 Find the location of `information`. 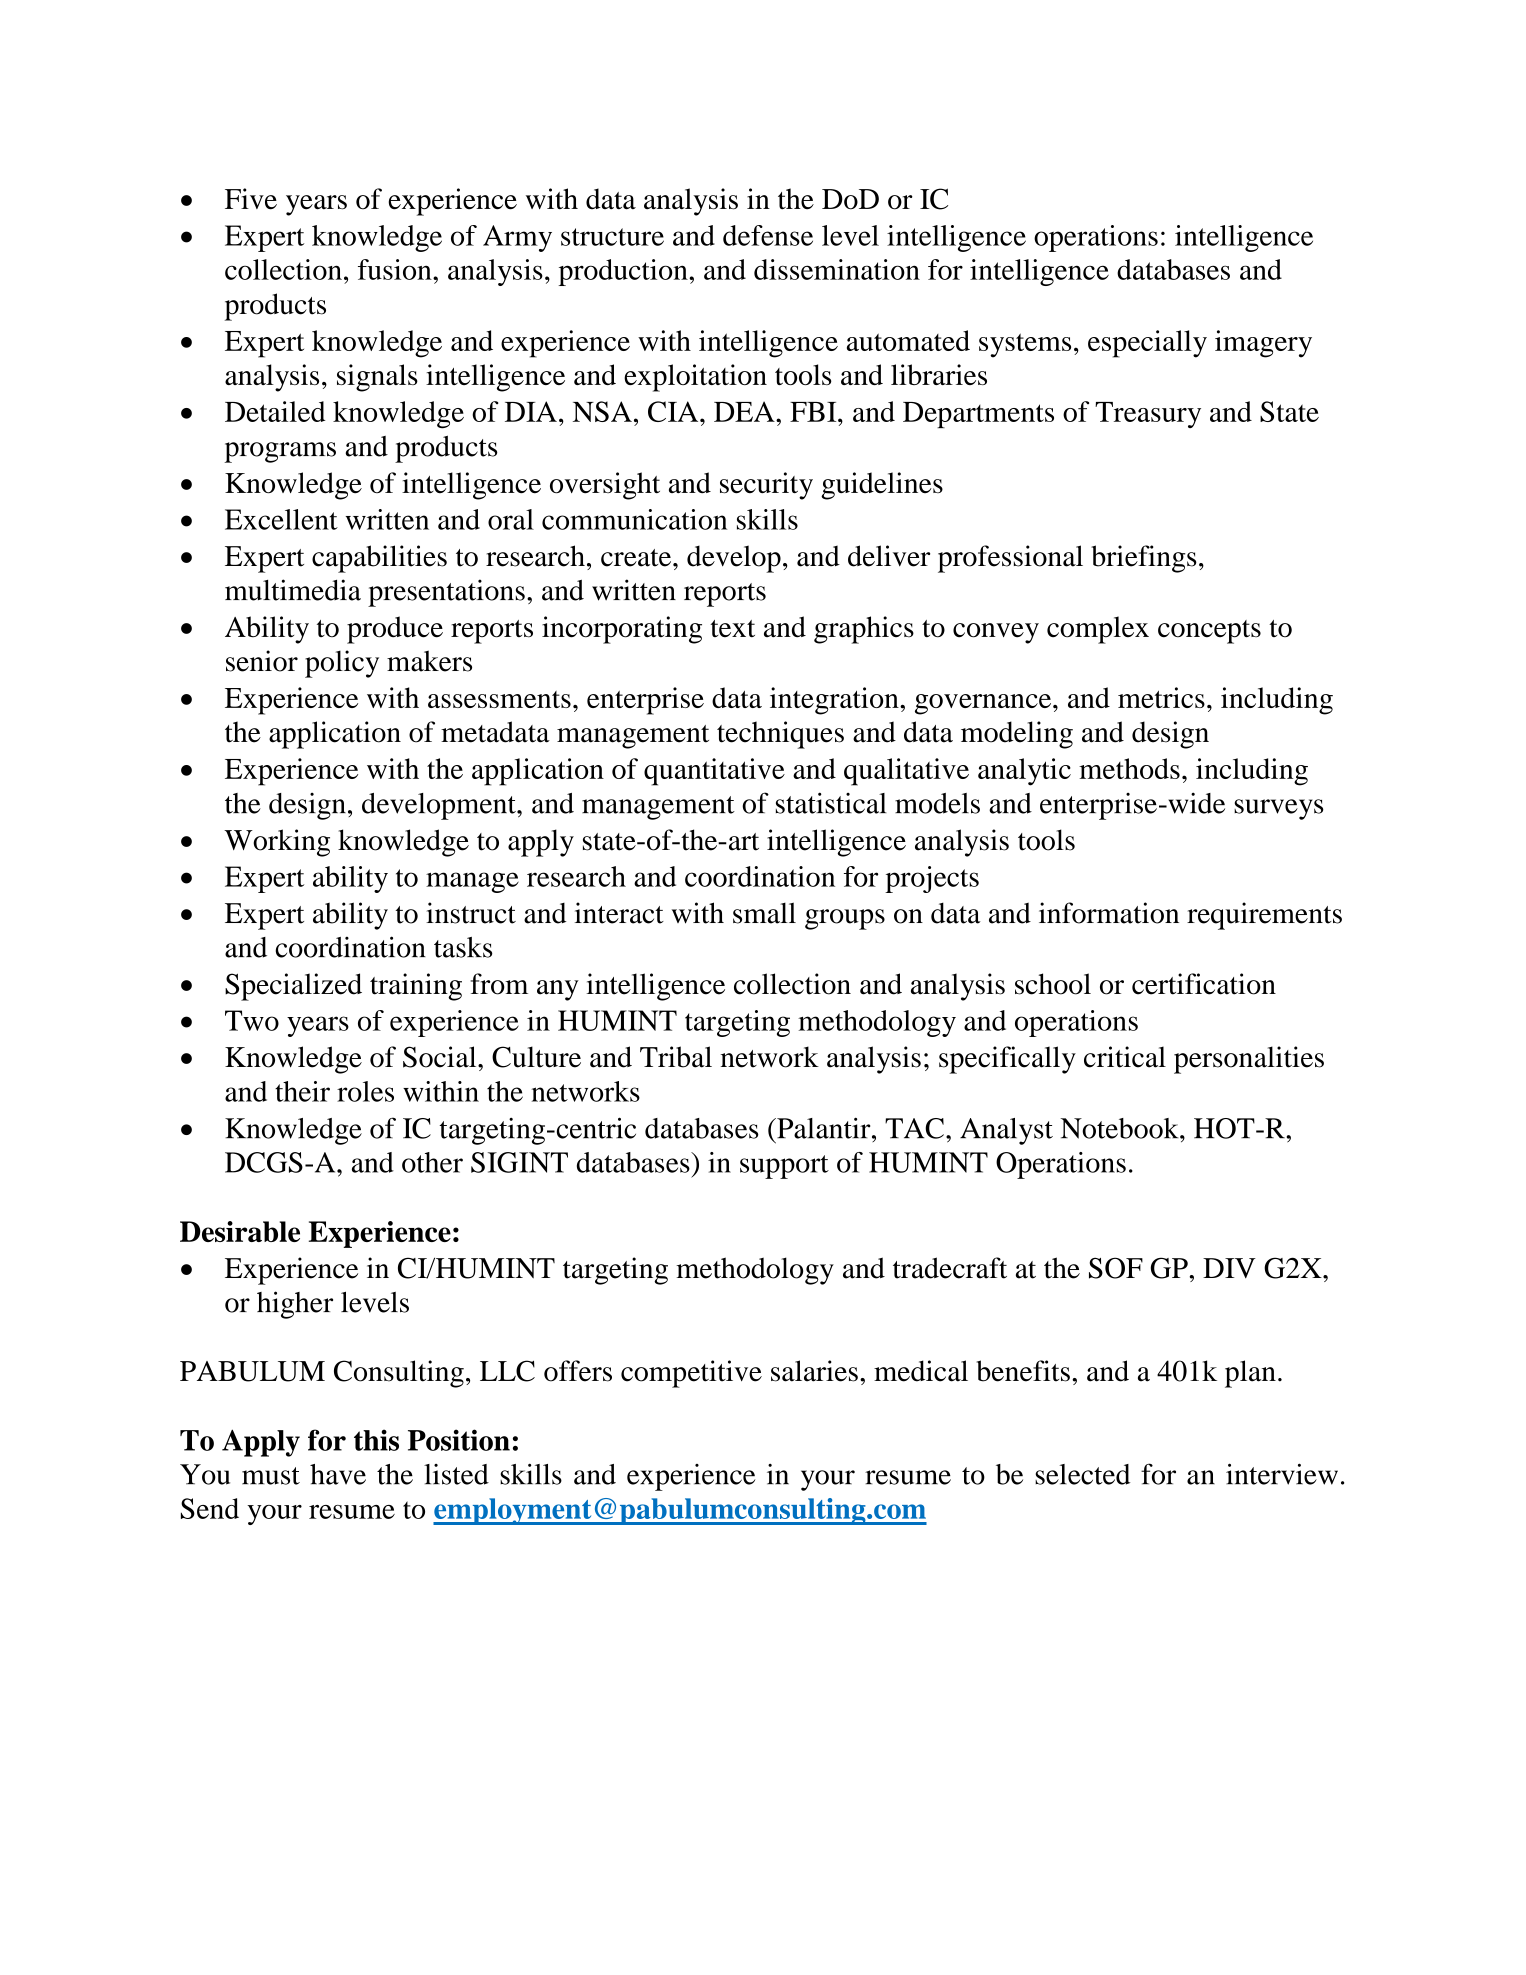

information is located at coordinates (1109, 913).
